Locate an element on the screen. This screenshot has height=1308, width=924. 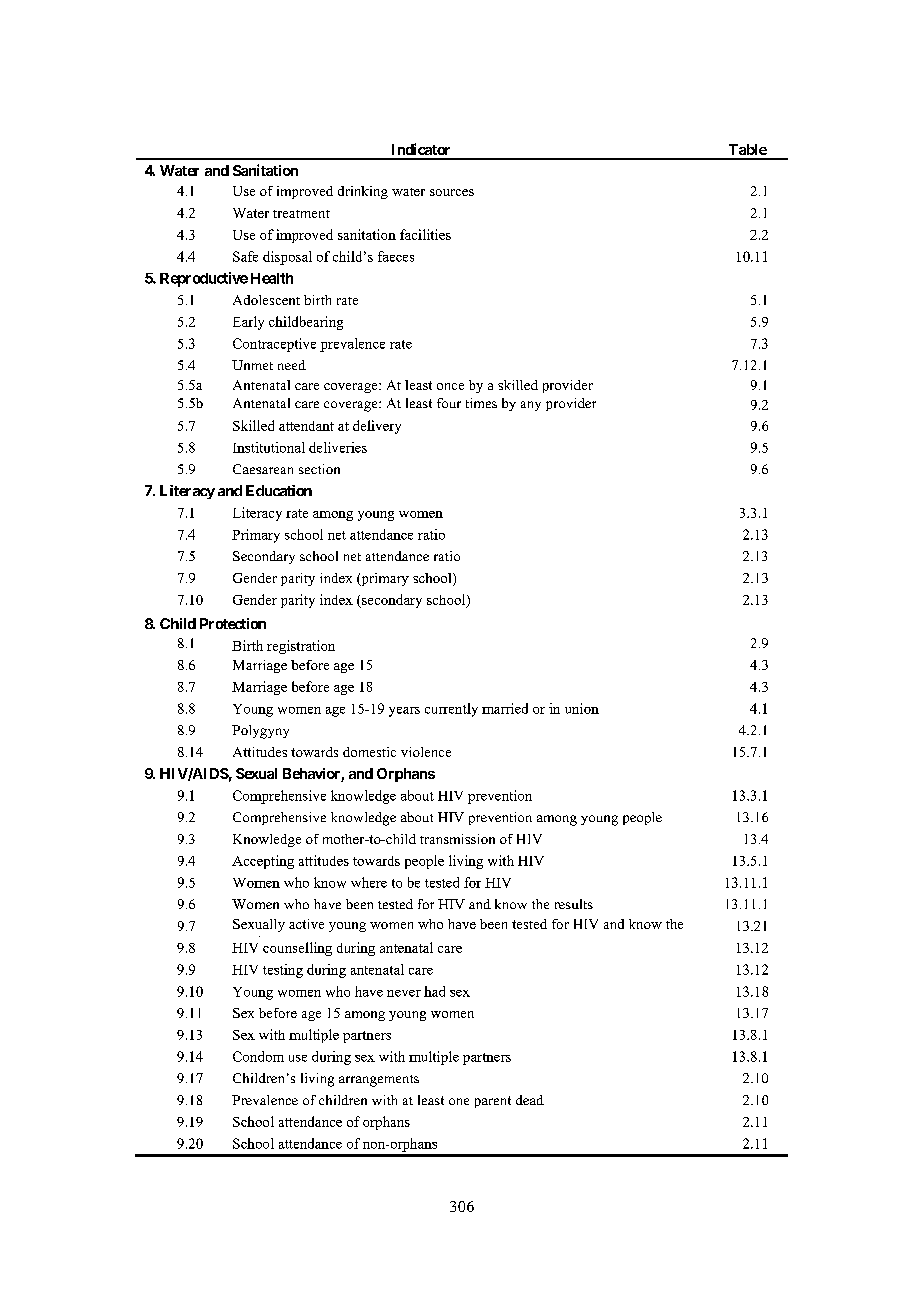
facilities is located at coordinates (425, 234).
